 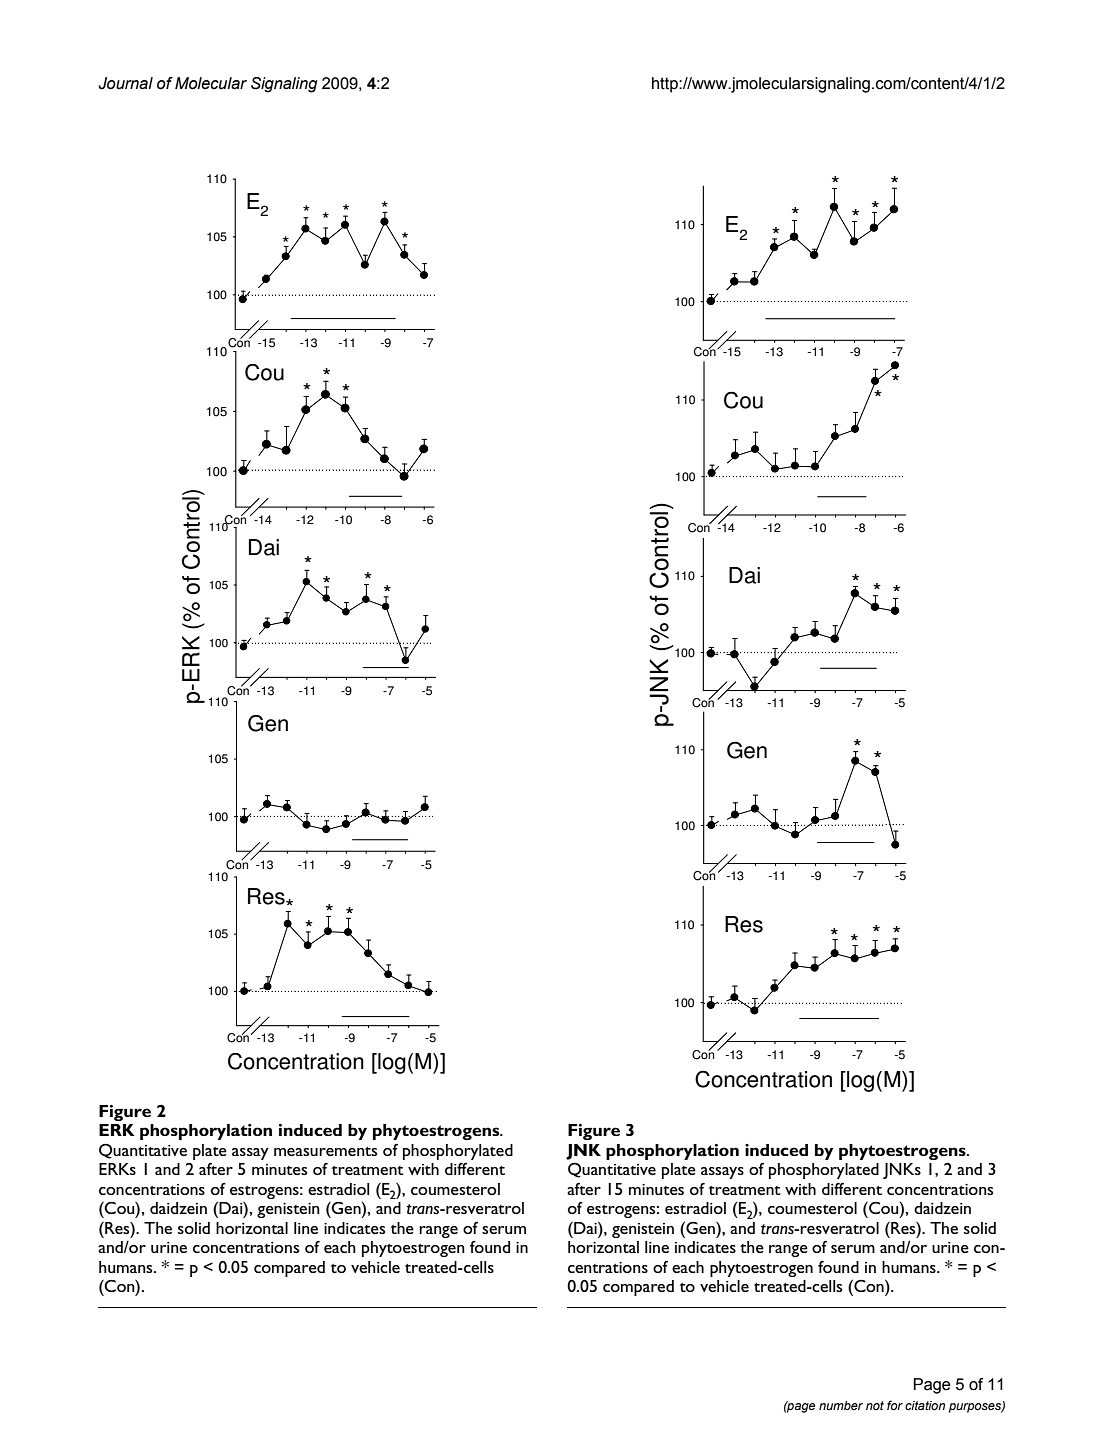 What do you see at coordinates (895, 1405) in the document?
I see `for` at bounding box center [895, 1405].
